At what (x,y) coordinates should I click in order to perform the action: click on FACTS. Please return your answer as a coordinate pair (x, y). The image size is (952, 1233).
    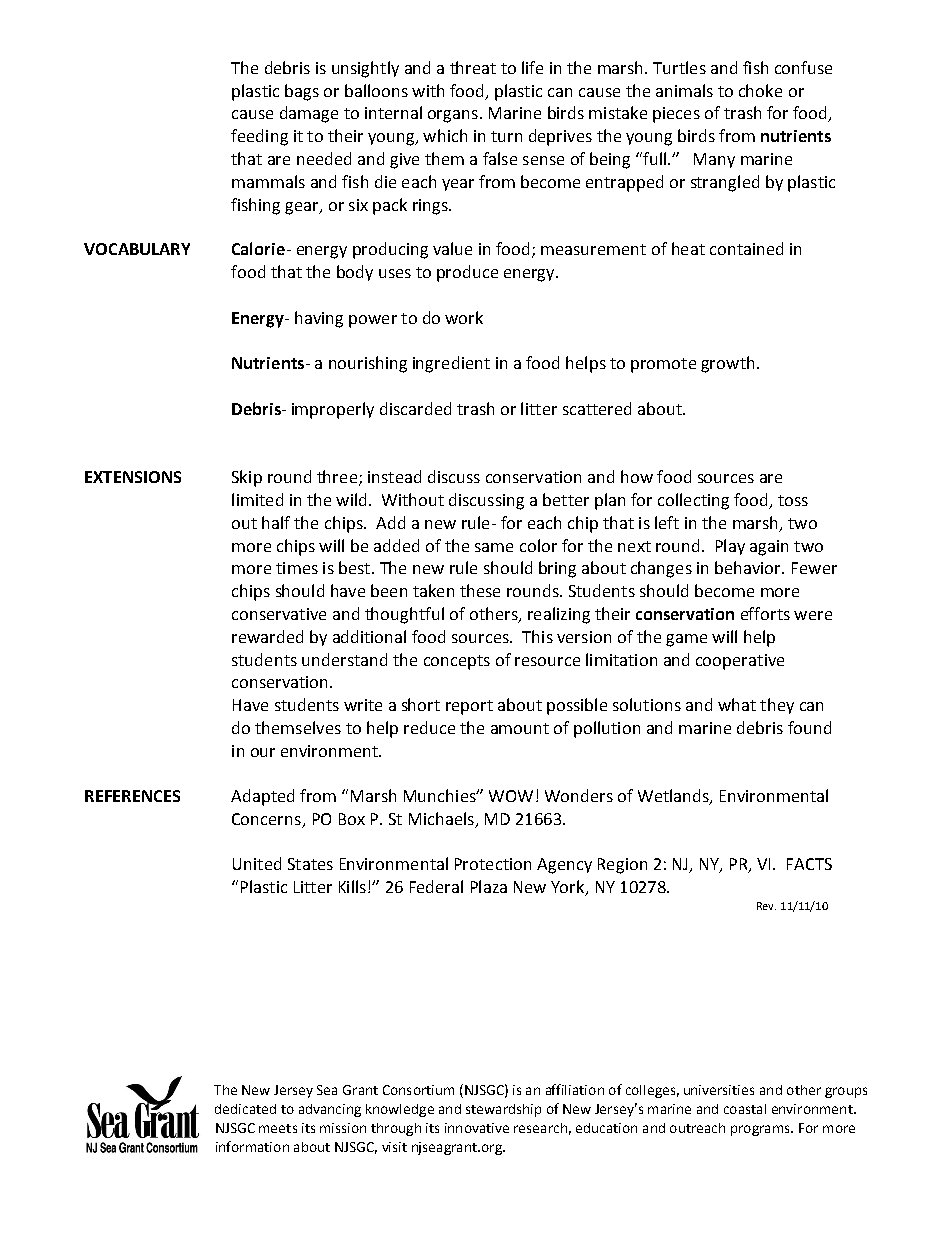
    Looking at the image, I should click on (809, 864).
